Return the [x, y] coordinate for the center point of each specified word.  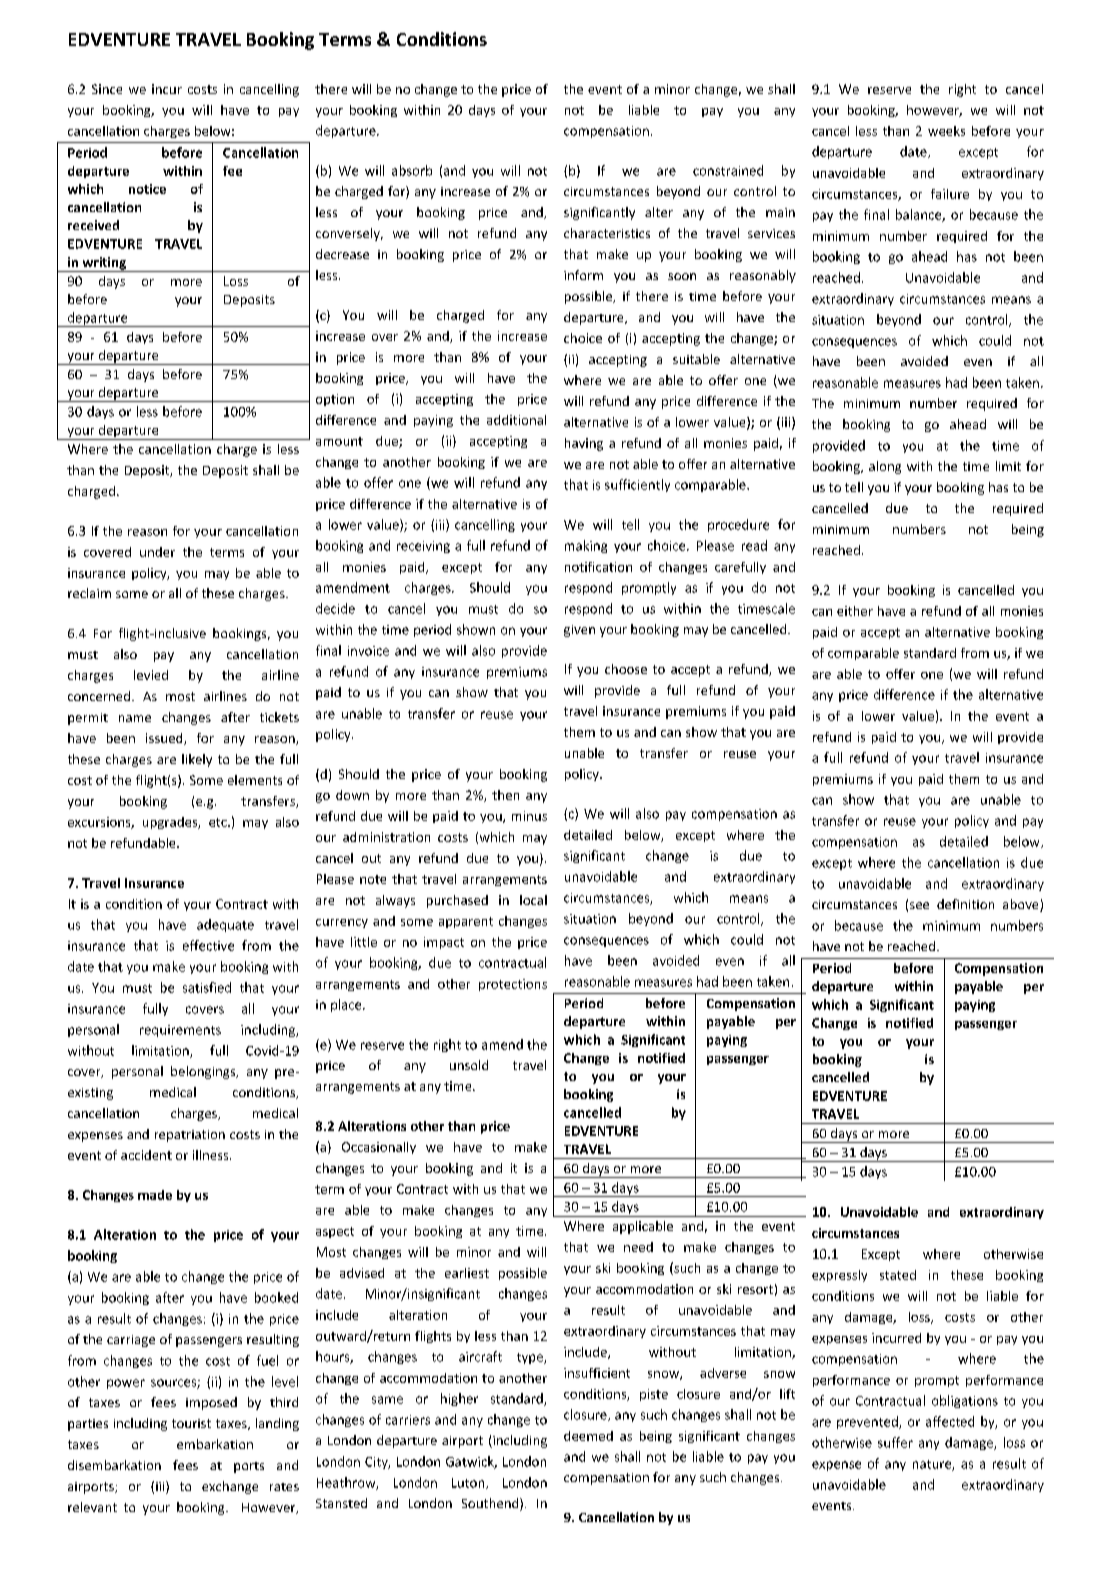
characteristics [607, 233]
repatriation [190, 1136]
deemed [588, 1436]
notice [147, 189]
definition [965, 904]
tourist [191, 1423]
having [584, 444]
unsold [469, 1065]
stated [898, 1275]
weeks [946, 131]
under [157, 552]
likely [197, 760]
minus [529, 816]
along [885, 467]
